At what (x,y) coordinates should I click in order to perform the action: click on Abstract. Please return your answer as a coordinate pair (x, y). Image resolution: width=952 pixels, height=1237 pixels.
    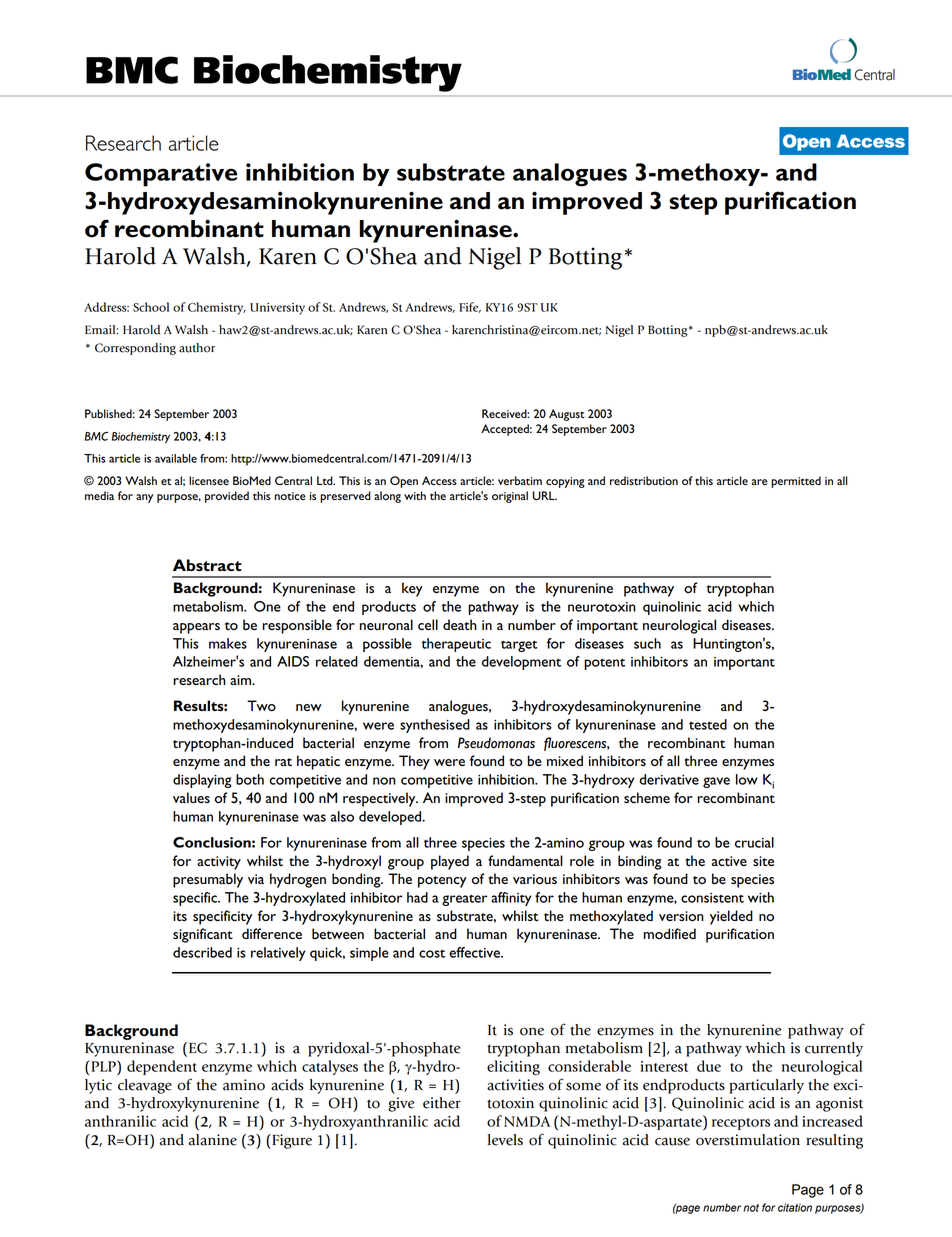
    Looking at the image, I should click on (207, 565).
